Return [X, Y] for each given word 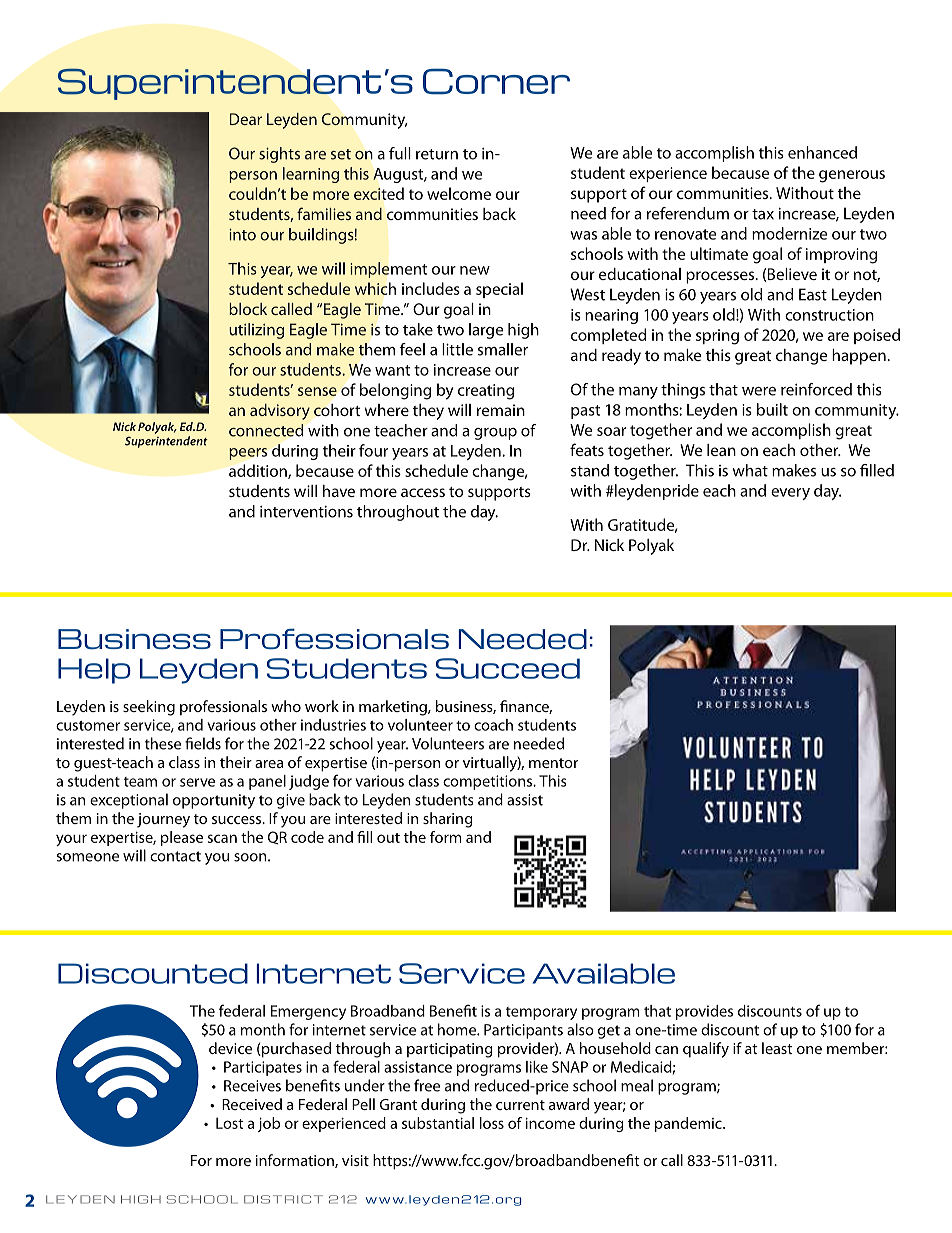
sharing [448, 820]
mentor [553, 763]
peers [248, 454]
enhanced [822, 152]
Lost [230, 1123]
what [750, 470]
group [495, 434]
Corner [496, 81]
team [140, 782]
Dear [246, 119]
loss [492, 1123]
